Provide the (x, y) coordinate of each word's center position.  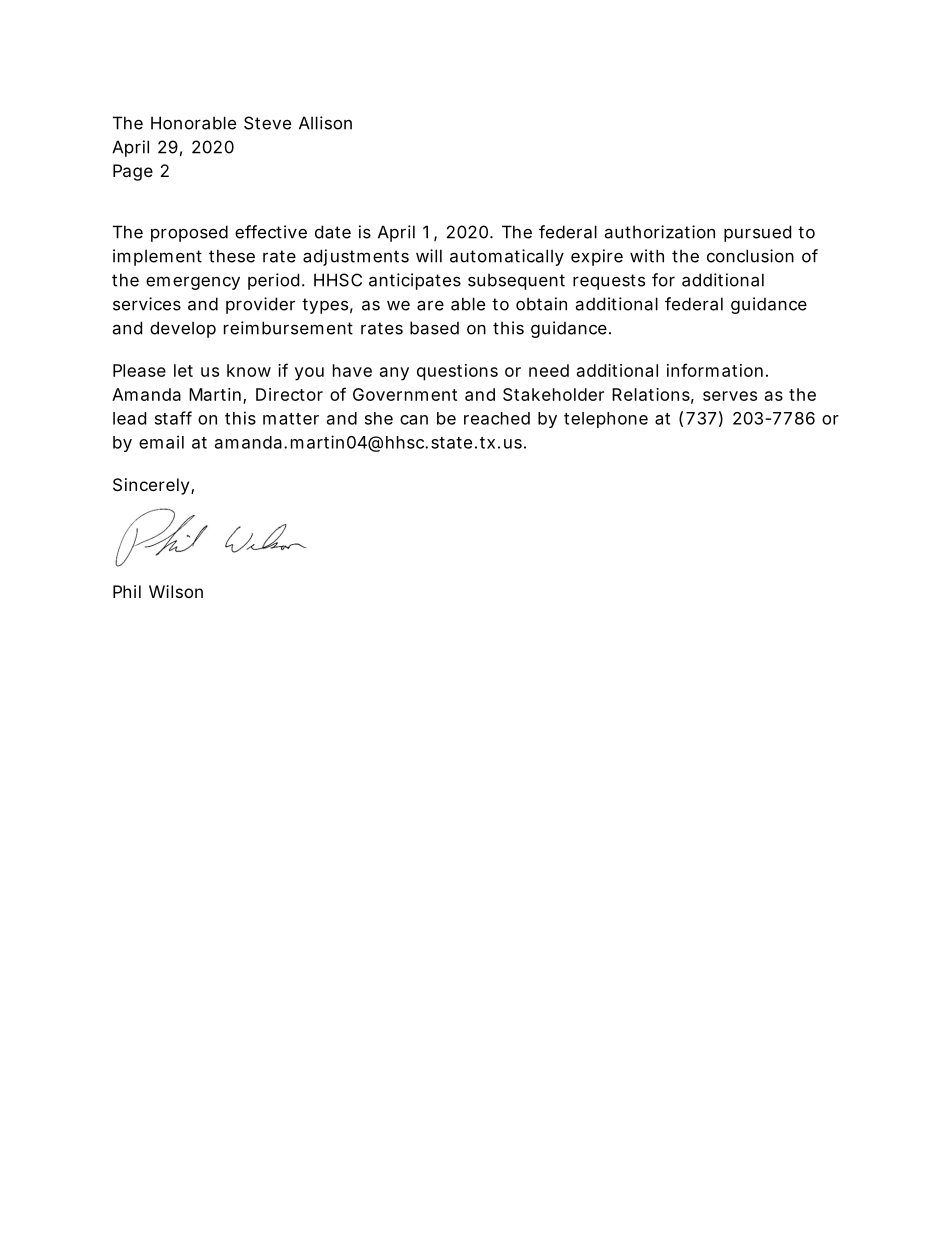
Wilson (176, 591)
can (414, 420)
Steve (267, 123)
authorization (659, 232)
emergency (193, 283)
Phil (127, 591)
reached (497, 418)
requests (609, 282)
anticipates (415, 281)
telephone (606, 420)
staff (173, 418)
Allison (325, 123)
